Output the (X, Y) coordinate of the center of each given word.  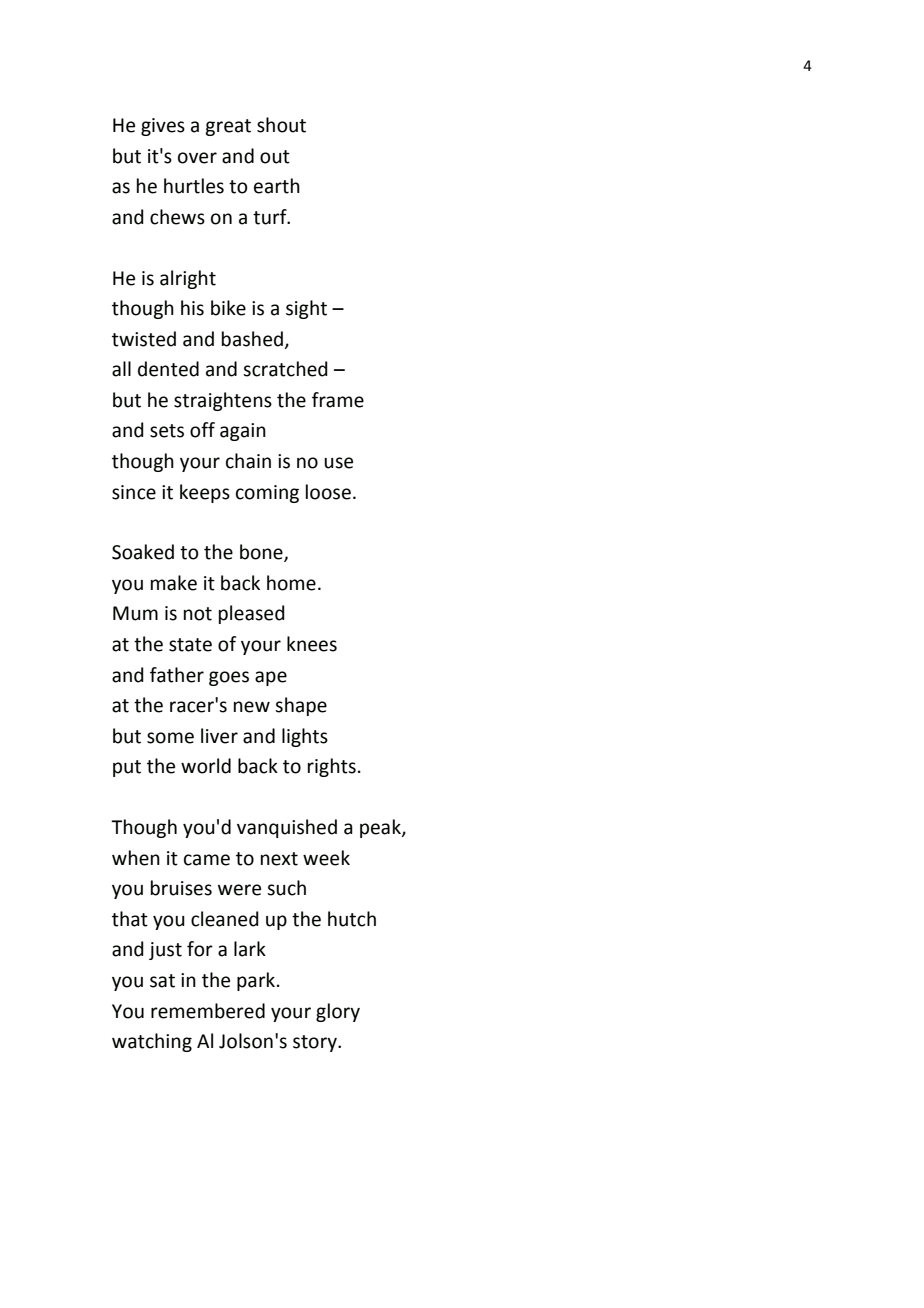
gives (163, 127)
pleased (252, 614)
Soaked (143, 552)
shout (281, 125)
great (228, 127)
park (257, 981)
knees (312, 644)
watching (152, 1042)
